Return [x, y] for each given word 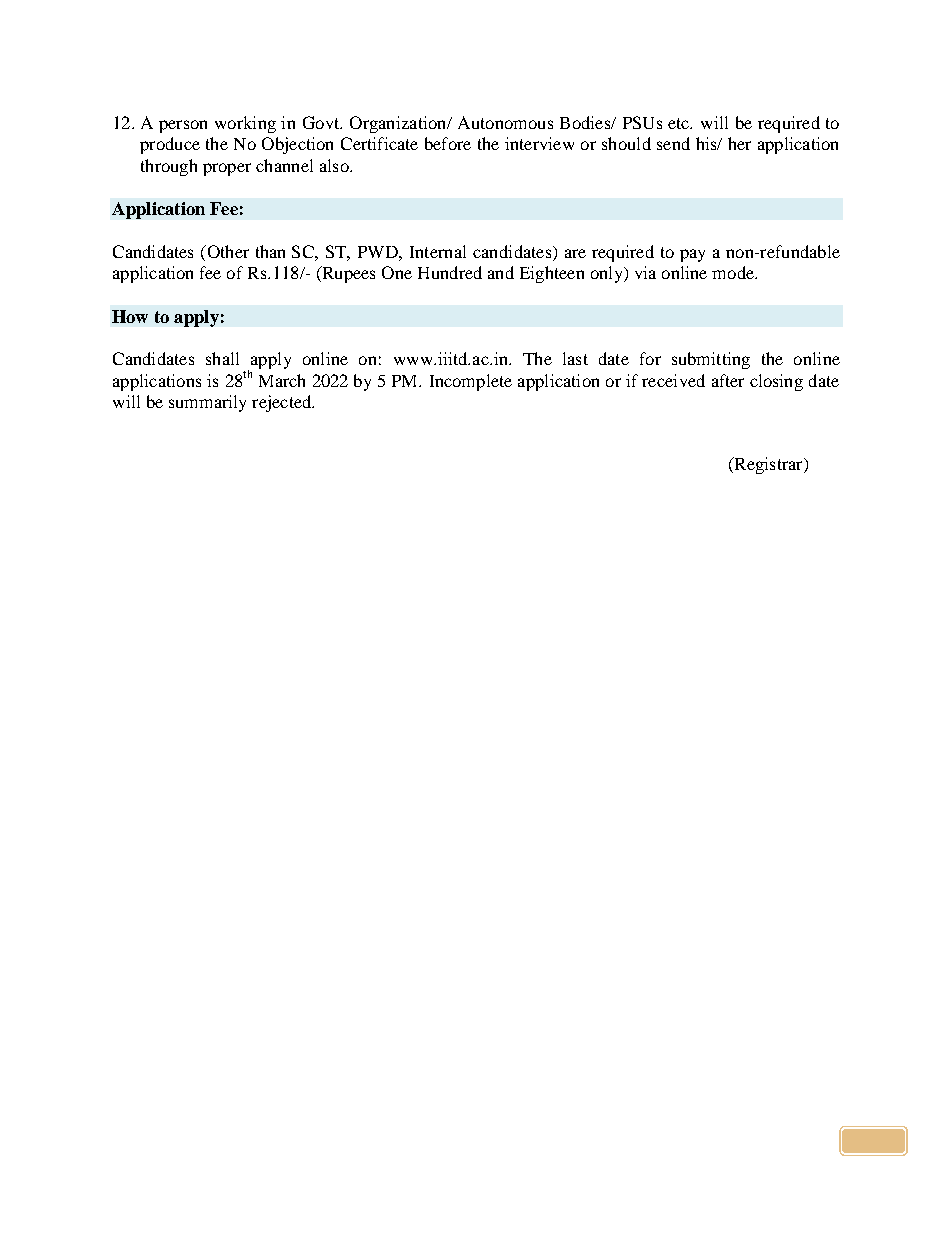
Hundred [450, 272]
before [448, 143]
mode [734, 272]
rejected [283, 403]
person [183, 126]
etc [680, 123]
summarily [207, 403]
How [130, 316]
